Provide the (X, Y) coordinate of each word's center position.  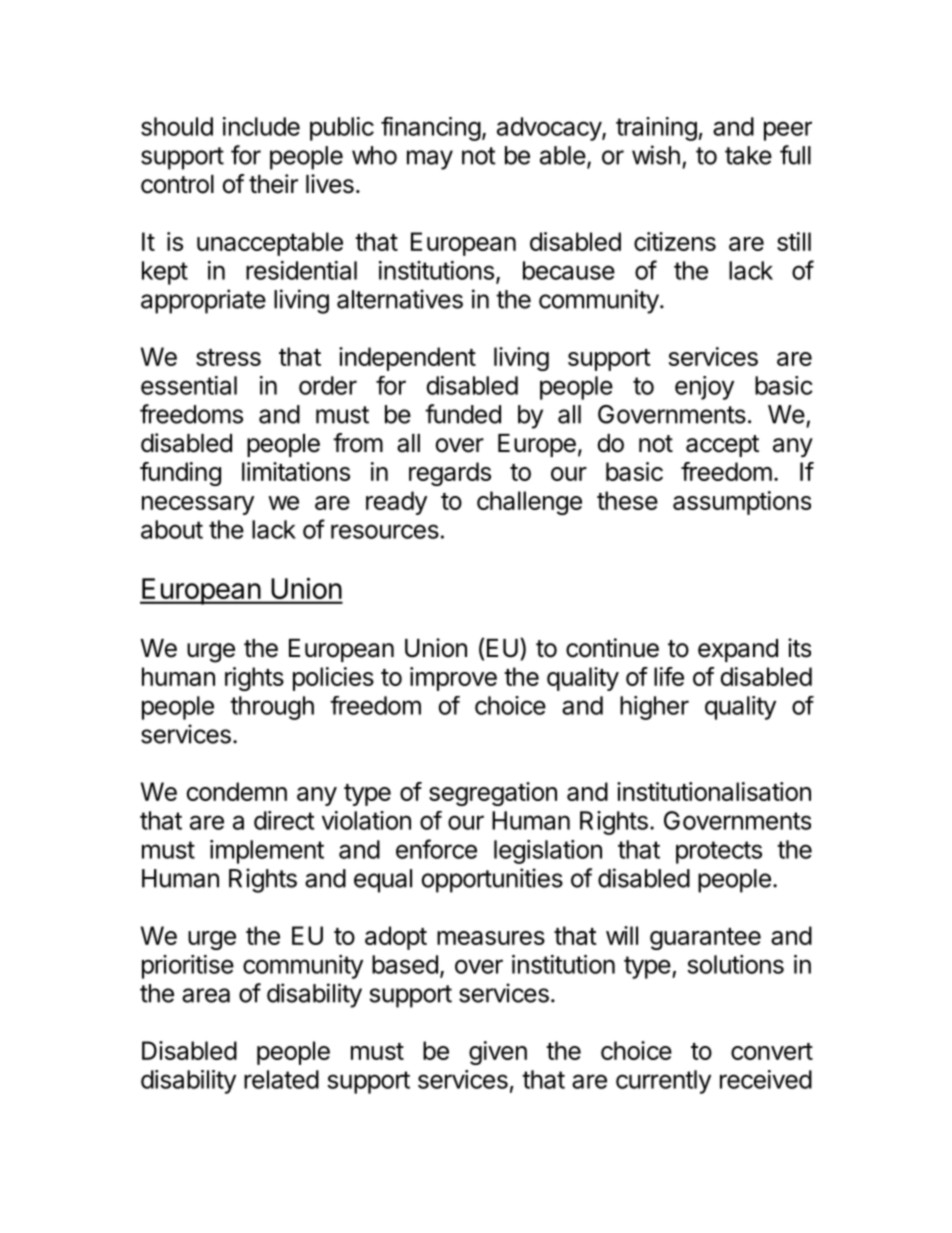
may (430, 160)
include (261, 126)
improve (453, 679)
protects (719, 852)
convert (772, 1051)
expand (738, 650)
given (498, 1053)
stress (228, 357)
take (748, 155)
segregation (493, 794)
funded (463, 414)
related (281, 1079)
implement (267, 852)
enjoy (704, 388)
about (172, 529)
